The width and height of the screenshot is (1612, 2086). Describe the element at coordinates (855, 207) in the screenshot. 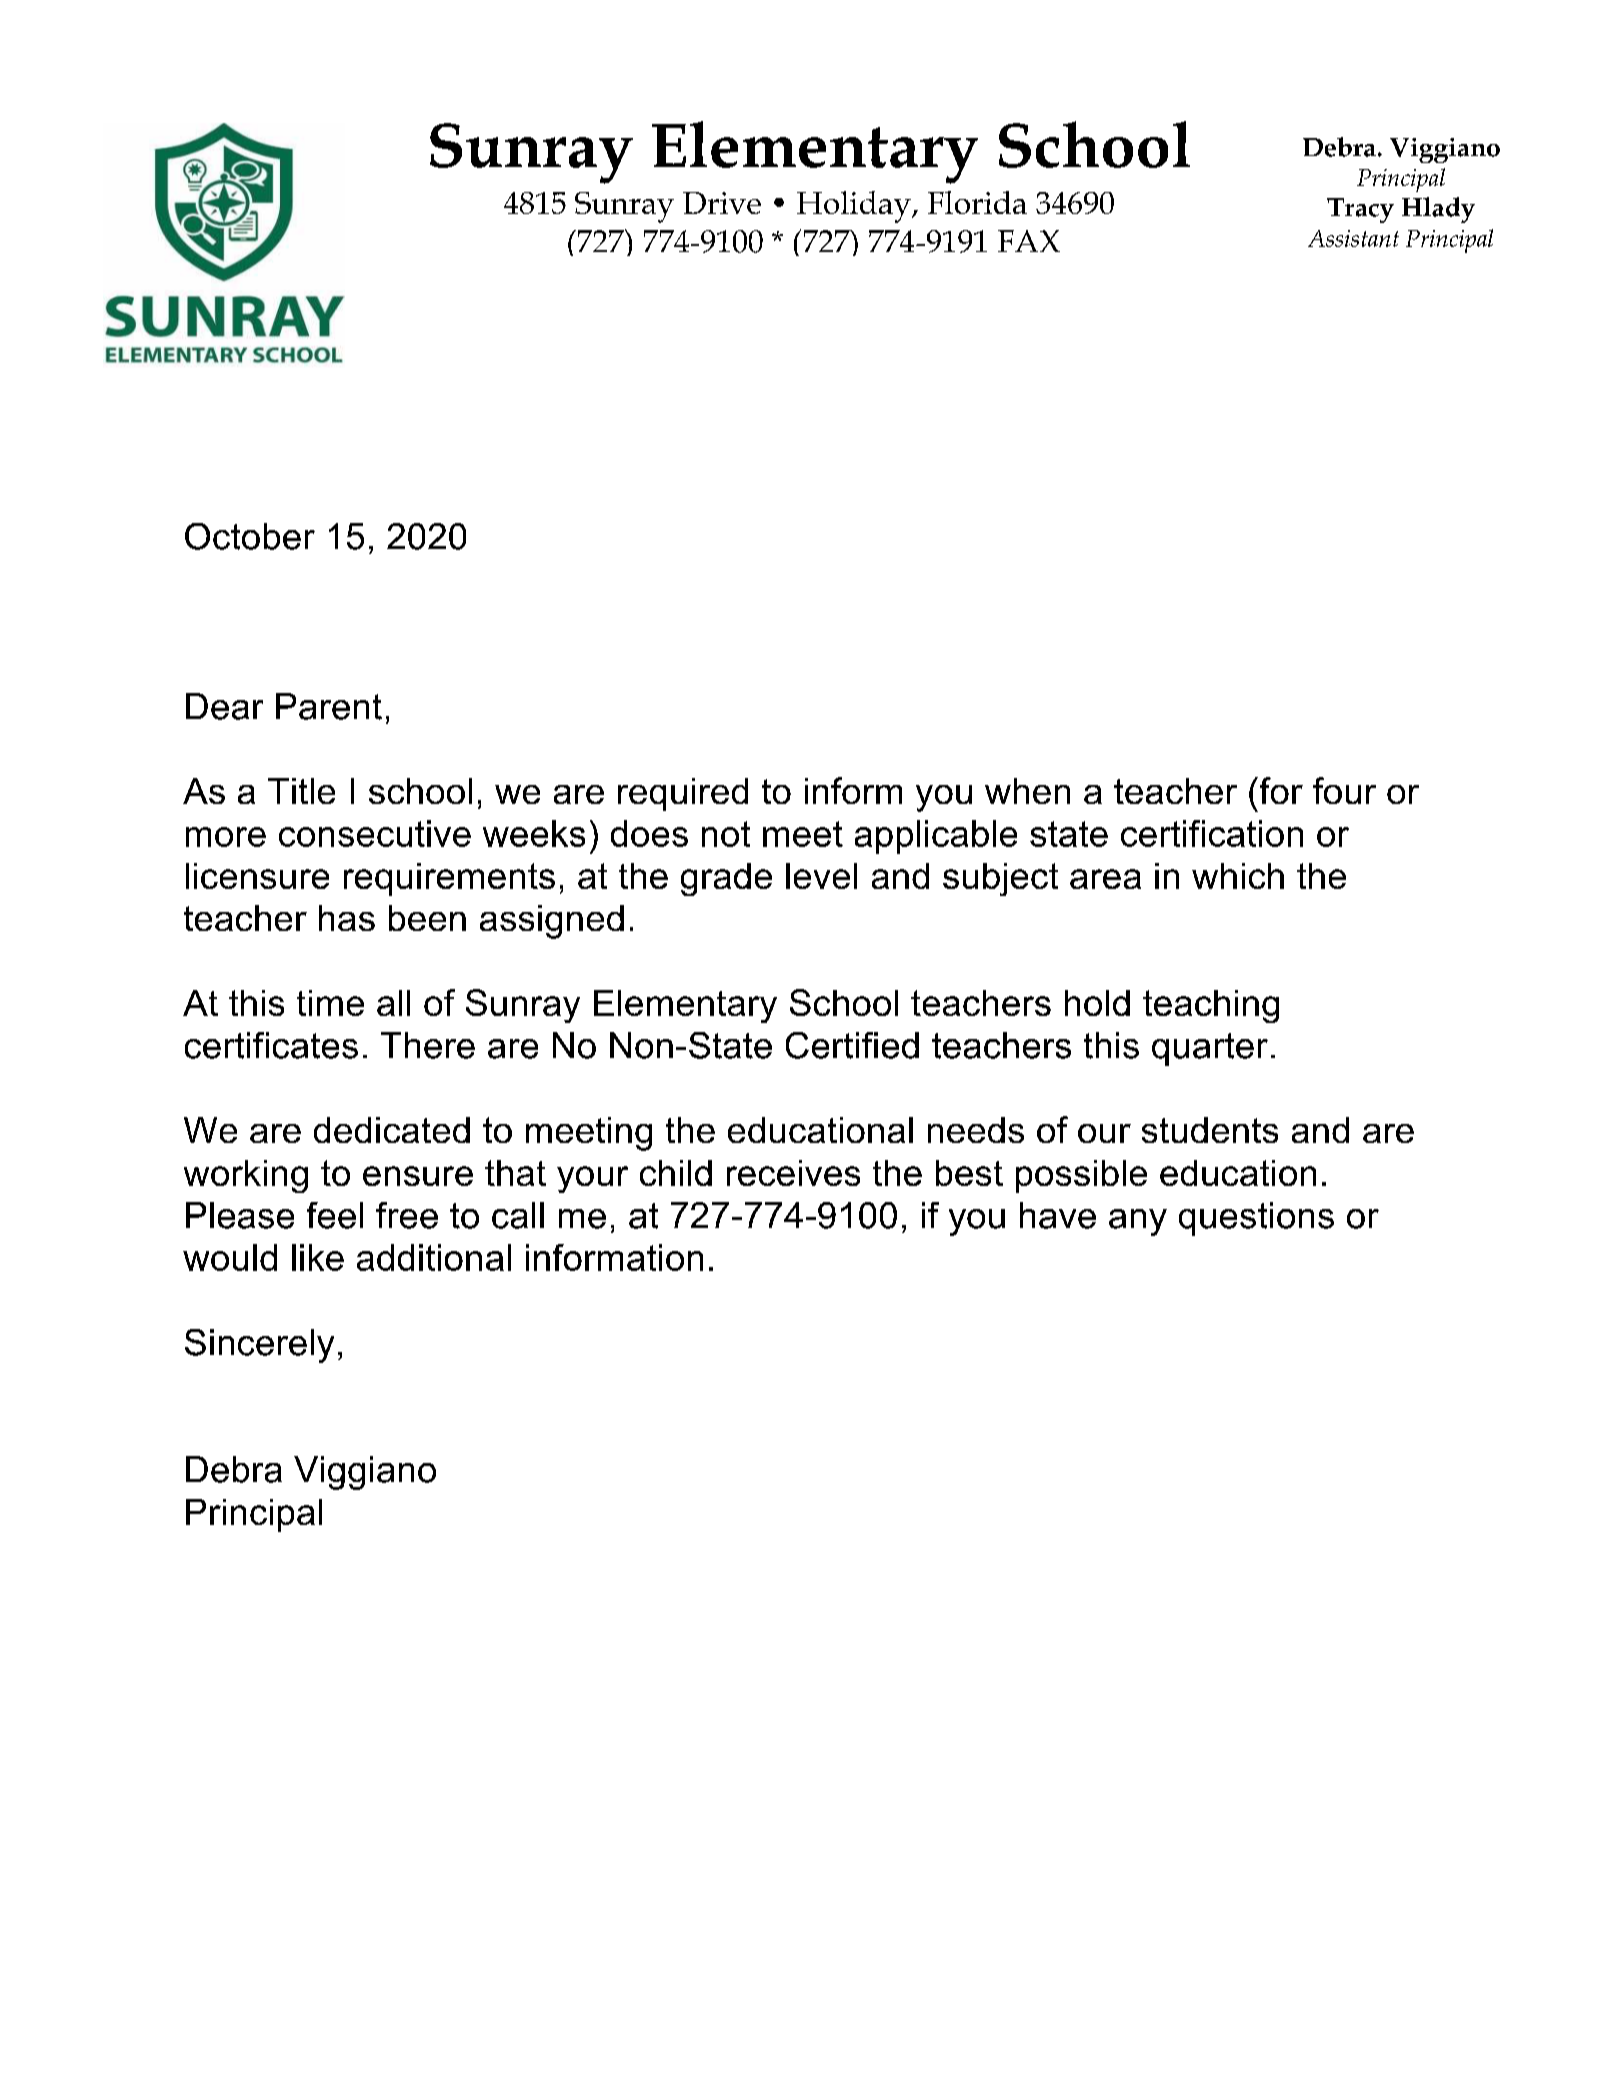

I see `Holiday` at that location.
